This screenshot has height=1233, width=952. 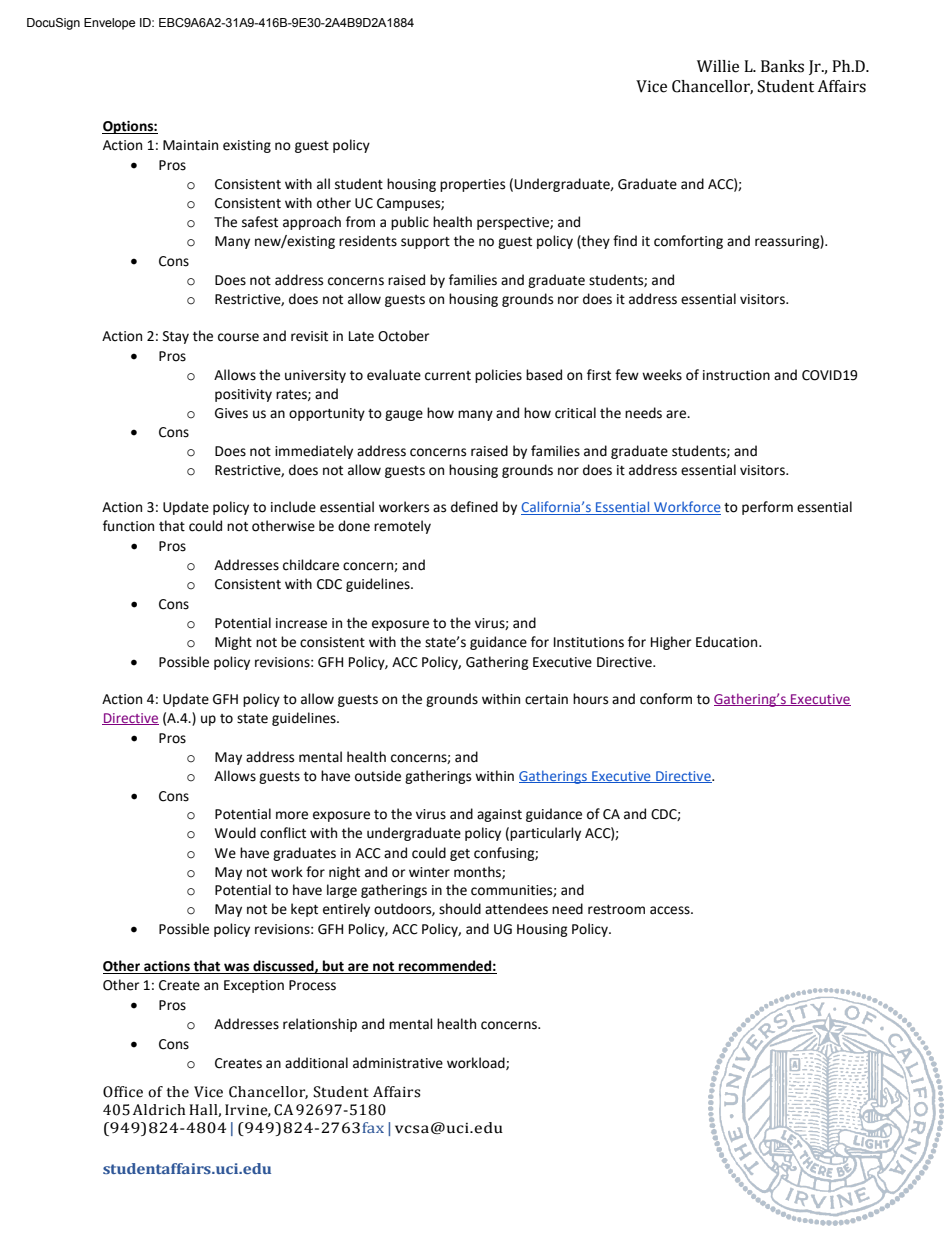 I want to click on positivity, so click(x=243, y=395).
